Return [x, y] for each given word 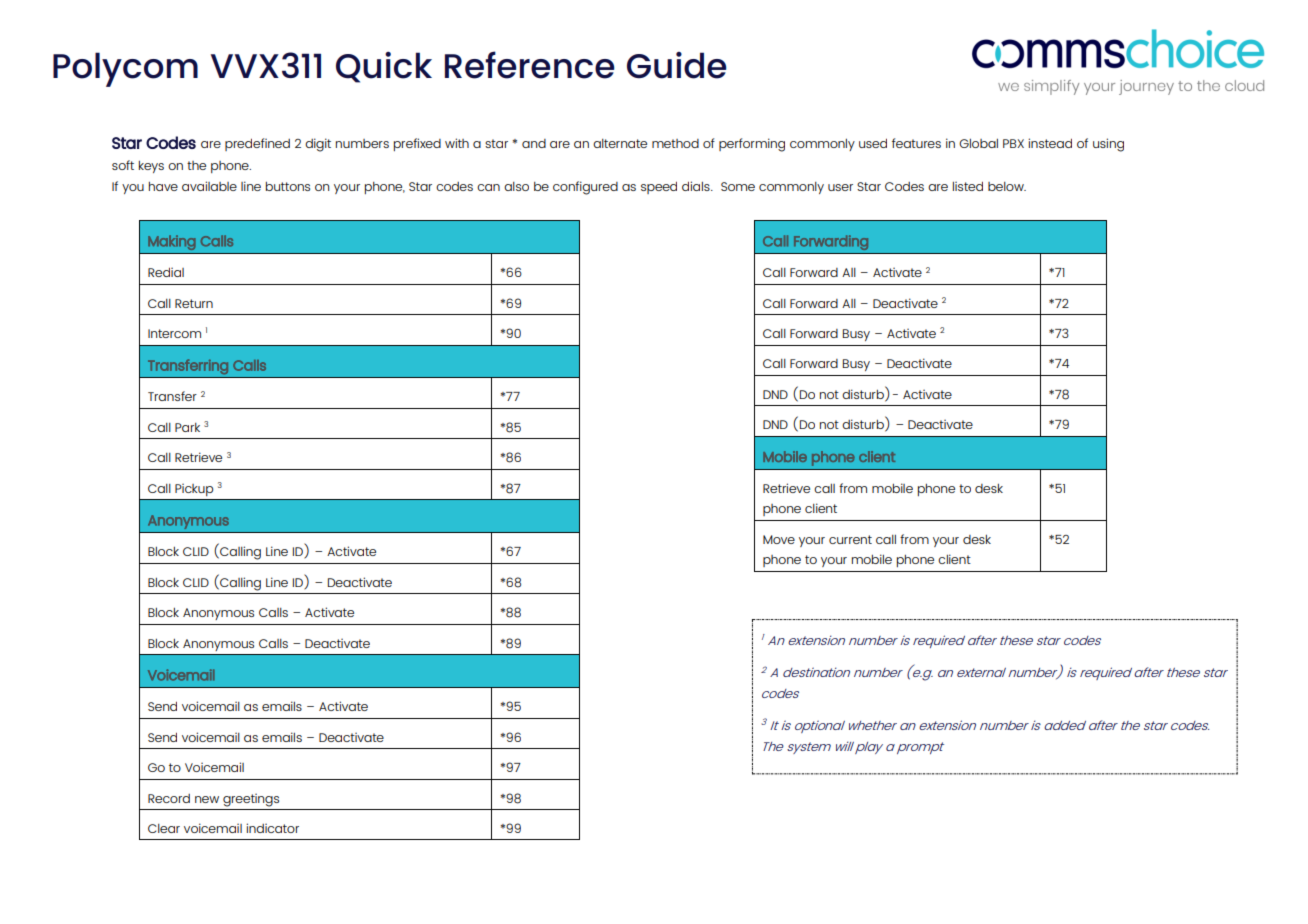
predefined [257, 144]
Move [779, 539]
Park [187, 427]
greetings [251, 800]
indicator [272, 828]
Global [978, 143]
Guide [677, 65]
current [850, 539]
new [207, 799]
